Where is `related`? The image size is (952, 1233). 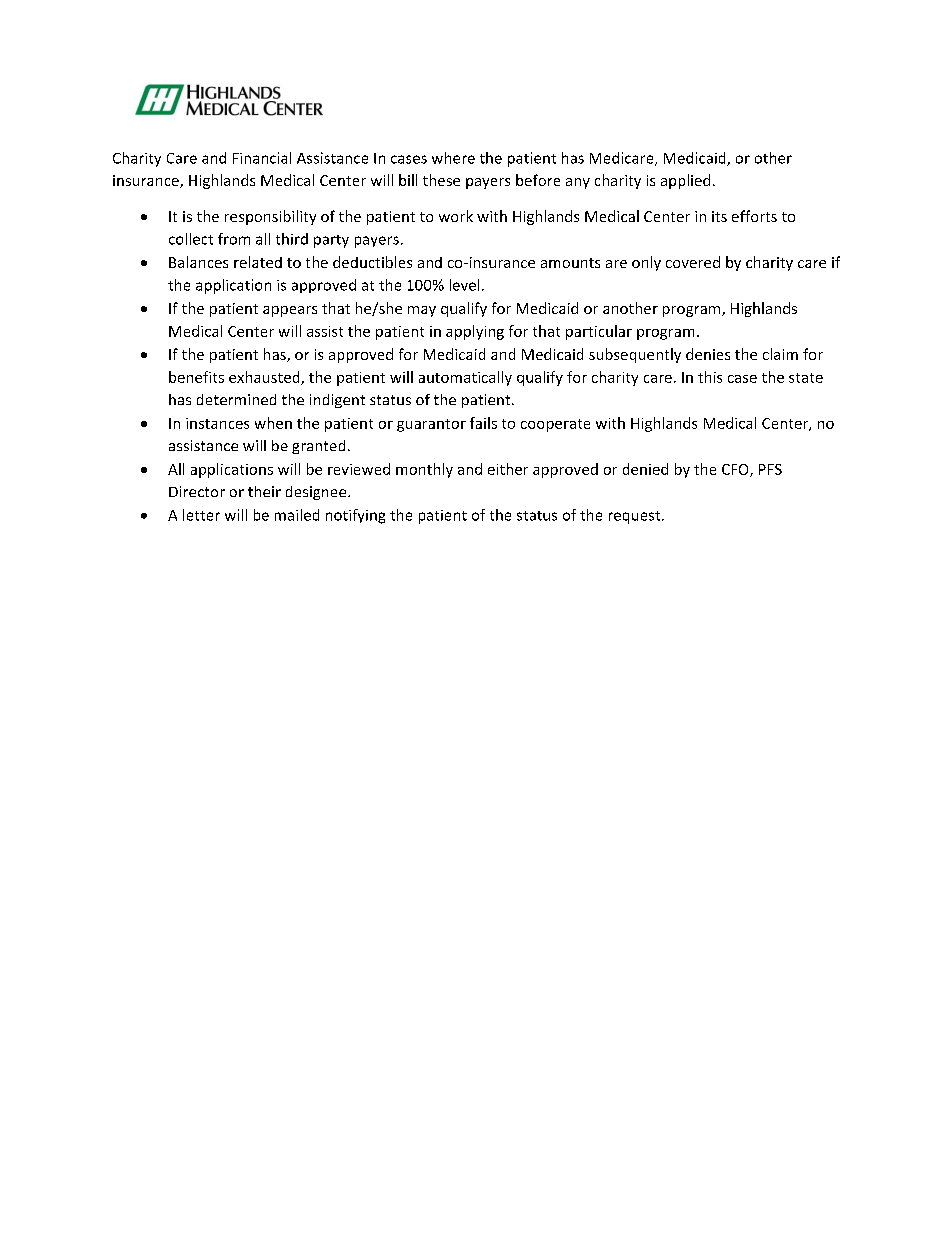
related is located at coordinates (258, 262).
